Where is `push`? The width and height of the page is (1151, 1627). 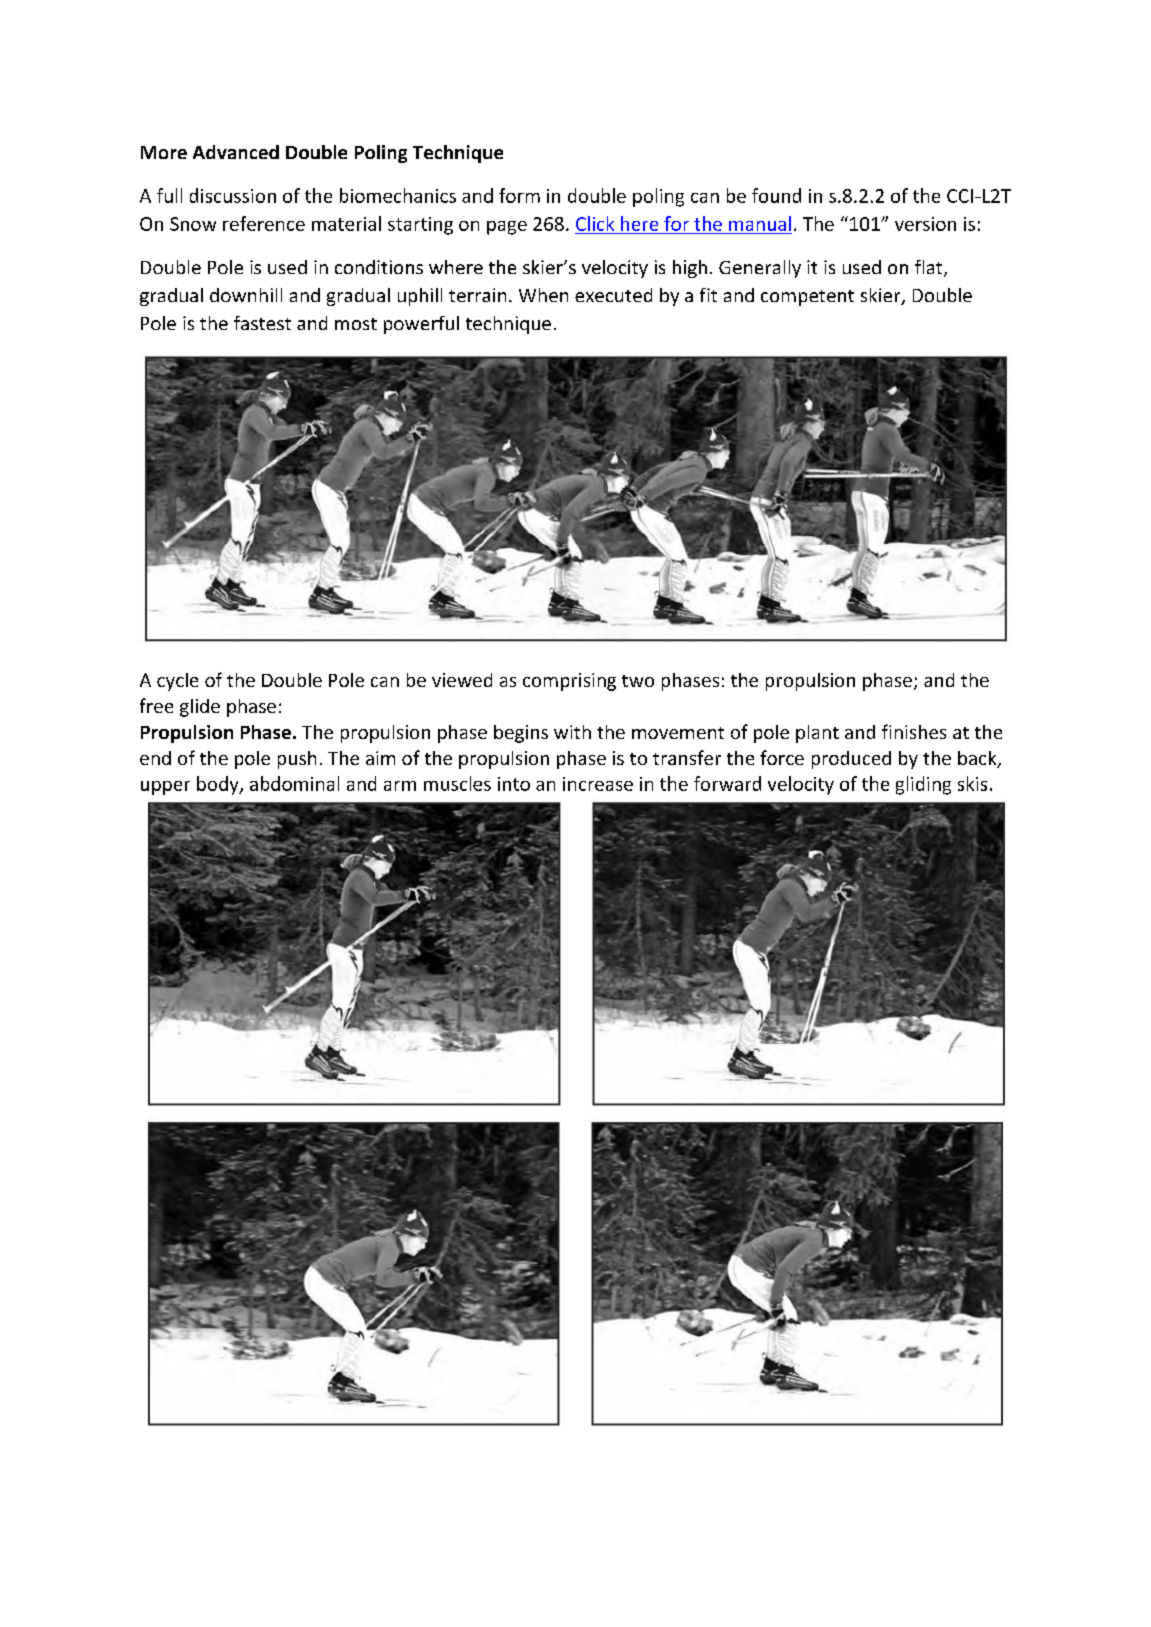
push is located at coordinates (297, 760).
